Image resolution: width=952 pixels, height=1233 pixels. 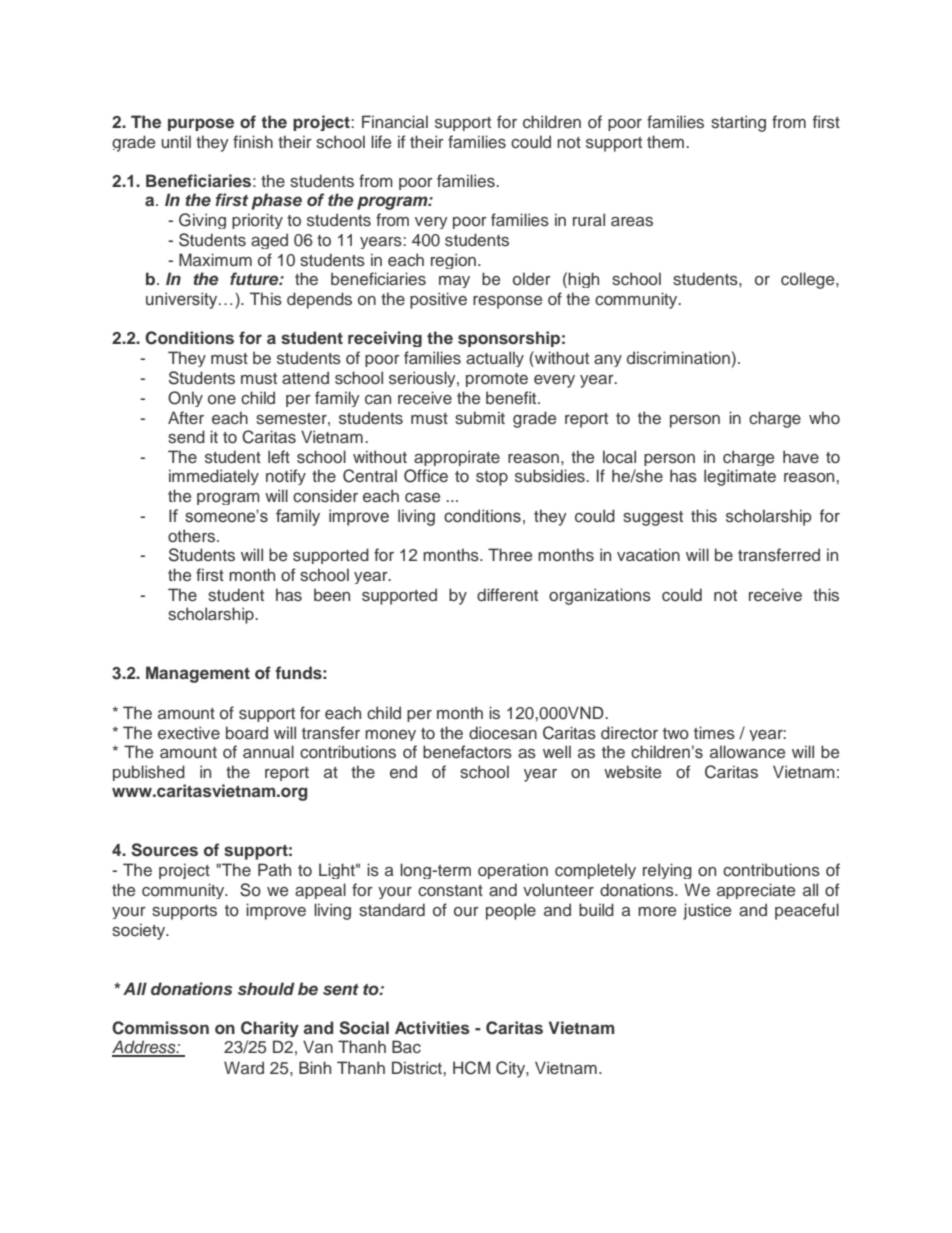 What do you see at coordinates (244, 1067) in the page?
I see `Ward` at bounding box center [244, 1067].
